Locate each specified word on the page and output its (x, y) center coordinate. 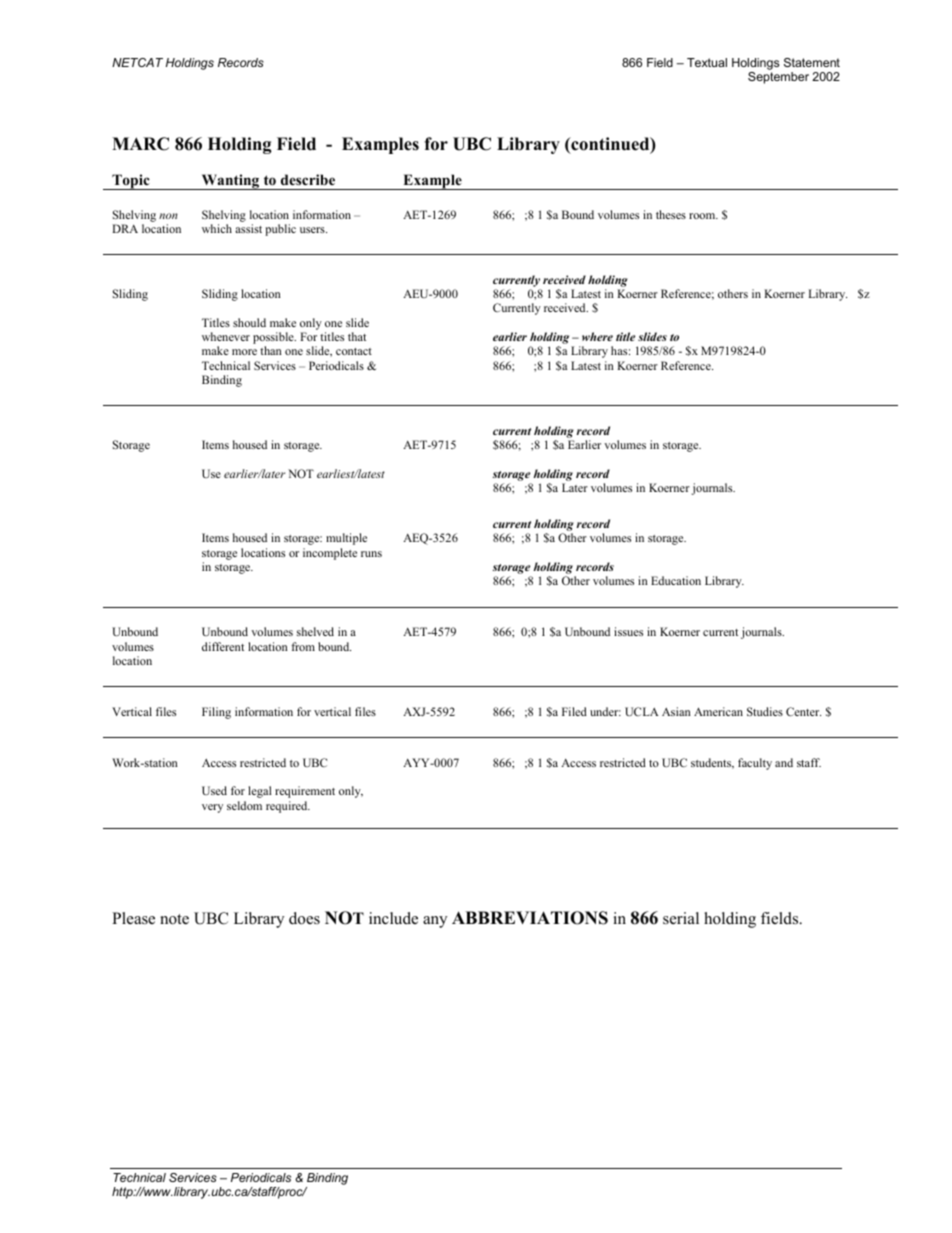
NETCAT (137, 62)
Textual (707, 62)
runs (371, 554)
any (435, 922)
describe (308, 179)
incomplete (330, 554)
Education (676, 580)
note (174, 919)
